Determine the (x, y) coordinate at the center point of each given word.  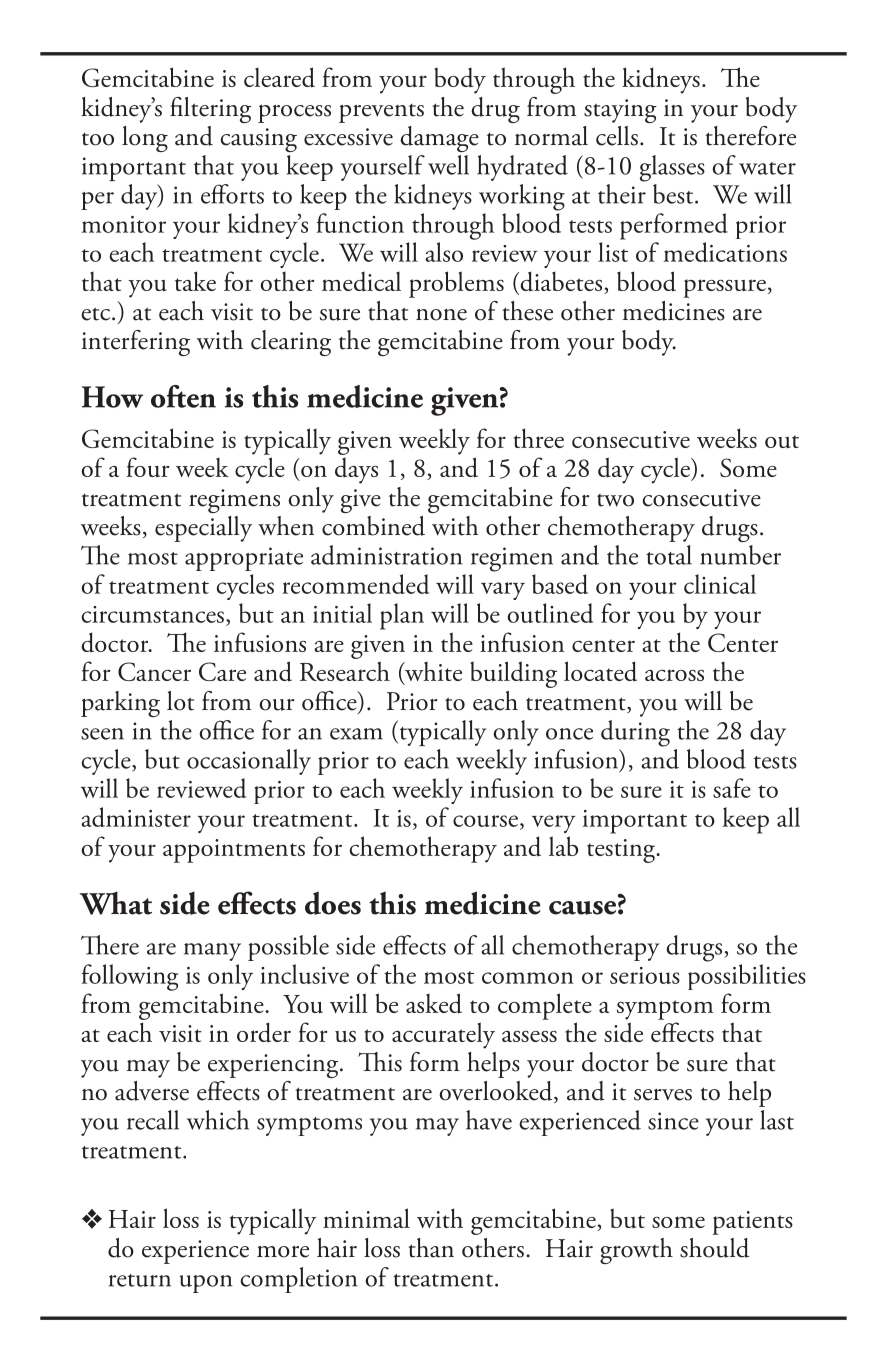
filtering (210, 110)
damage (439, 139)
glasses (672, 168)
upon (206, 1284)
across (674, 675)
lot (180, 701)
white (432, 673)
